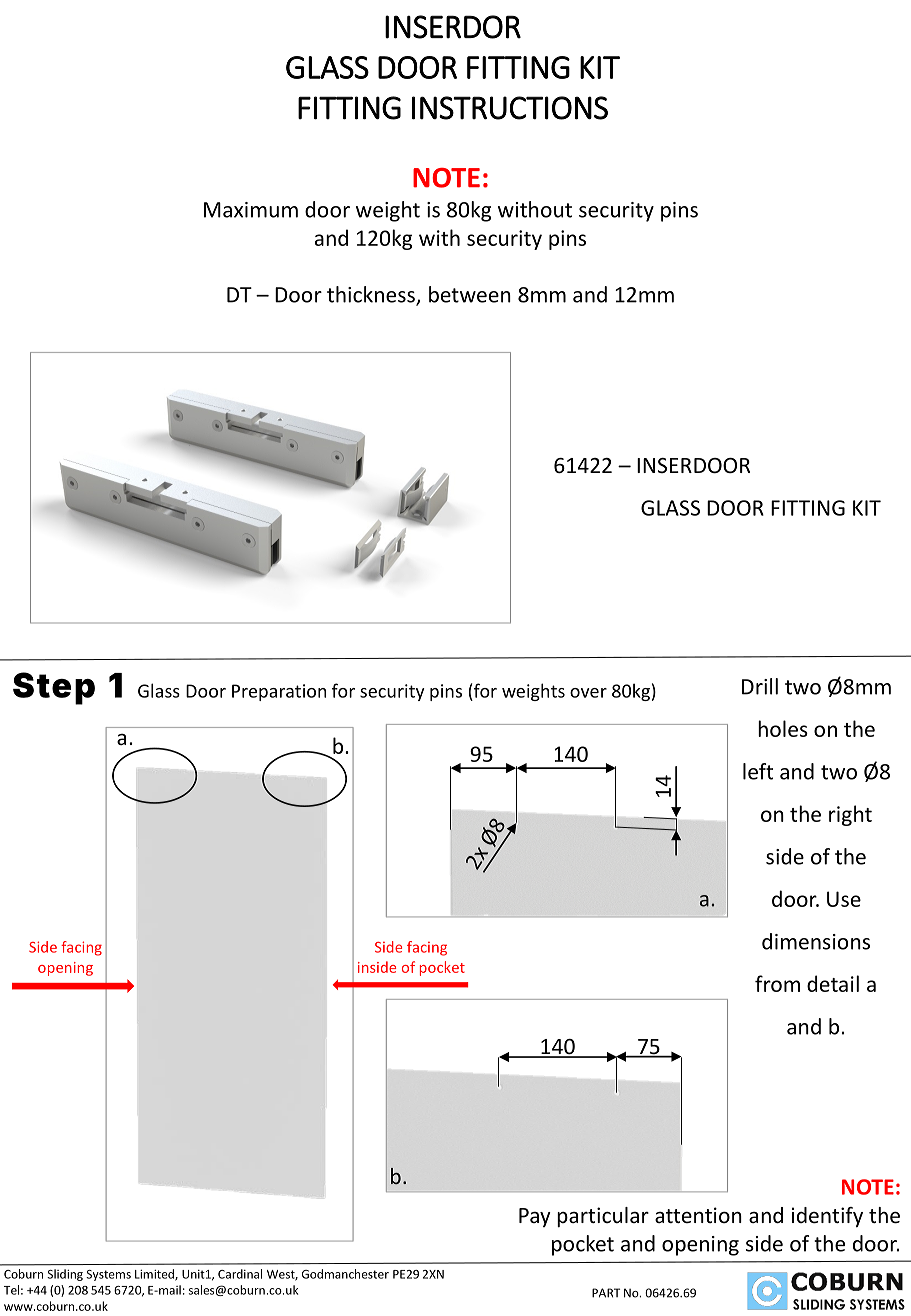  What do you see at coordinates (816, 941) in the screenshot?
I see `dimensions` at bounding box center [816, 941].
